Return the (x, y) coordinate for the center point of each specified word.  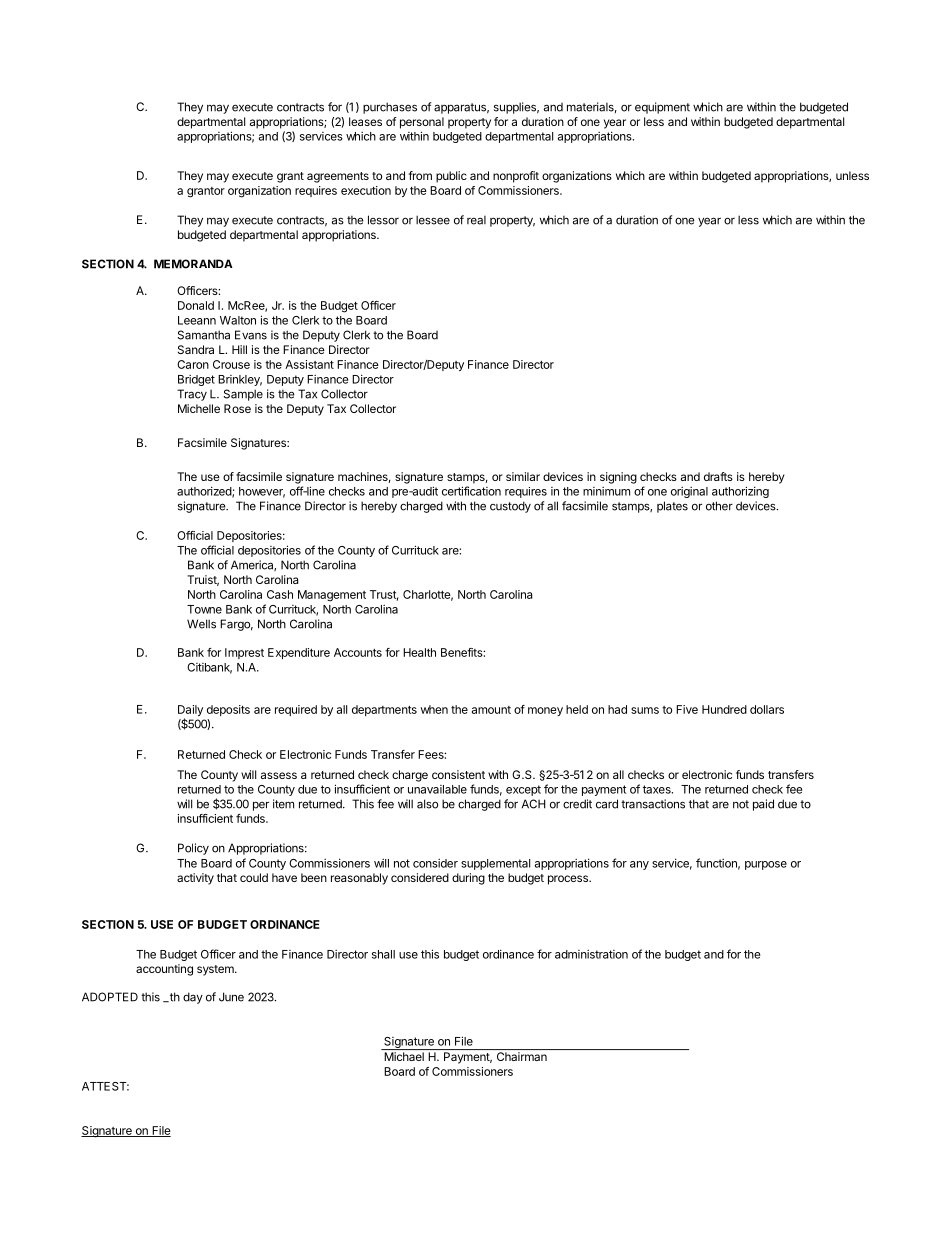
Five (687, 709)
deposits (228, 710)
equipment (662, 108)
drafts (718, 476)
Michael (404, 1056)
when (434, 709)
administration (591, 954)
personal (422, 123)
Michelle (199, 408)
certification (471, 491)
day (193, 998)
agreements (338, 177)
